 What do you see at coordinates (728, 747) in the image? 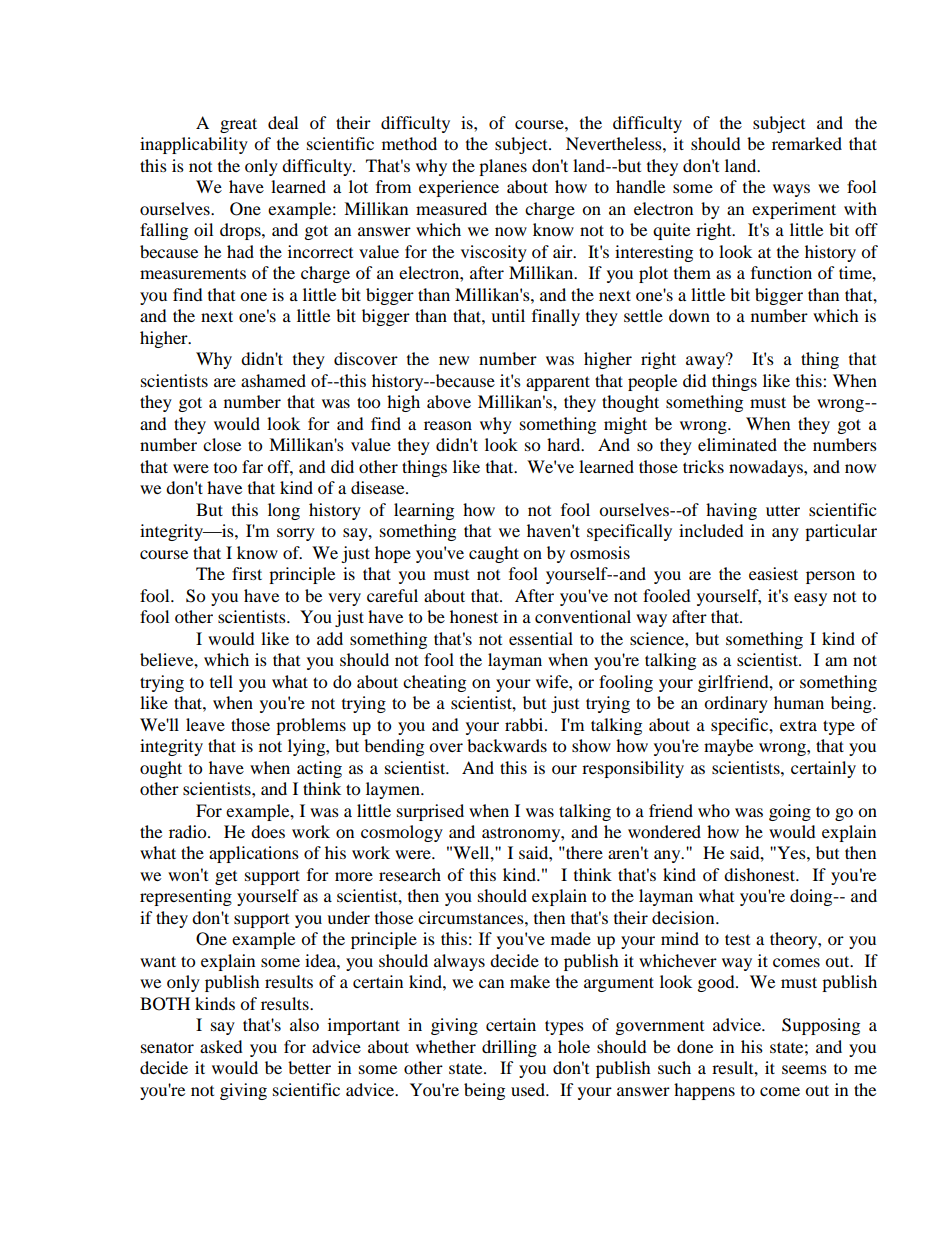
I see `maybe` at bounding box center [728, 747].
